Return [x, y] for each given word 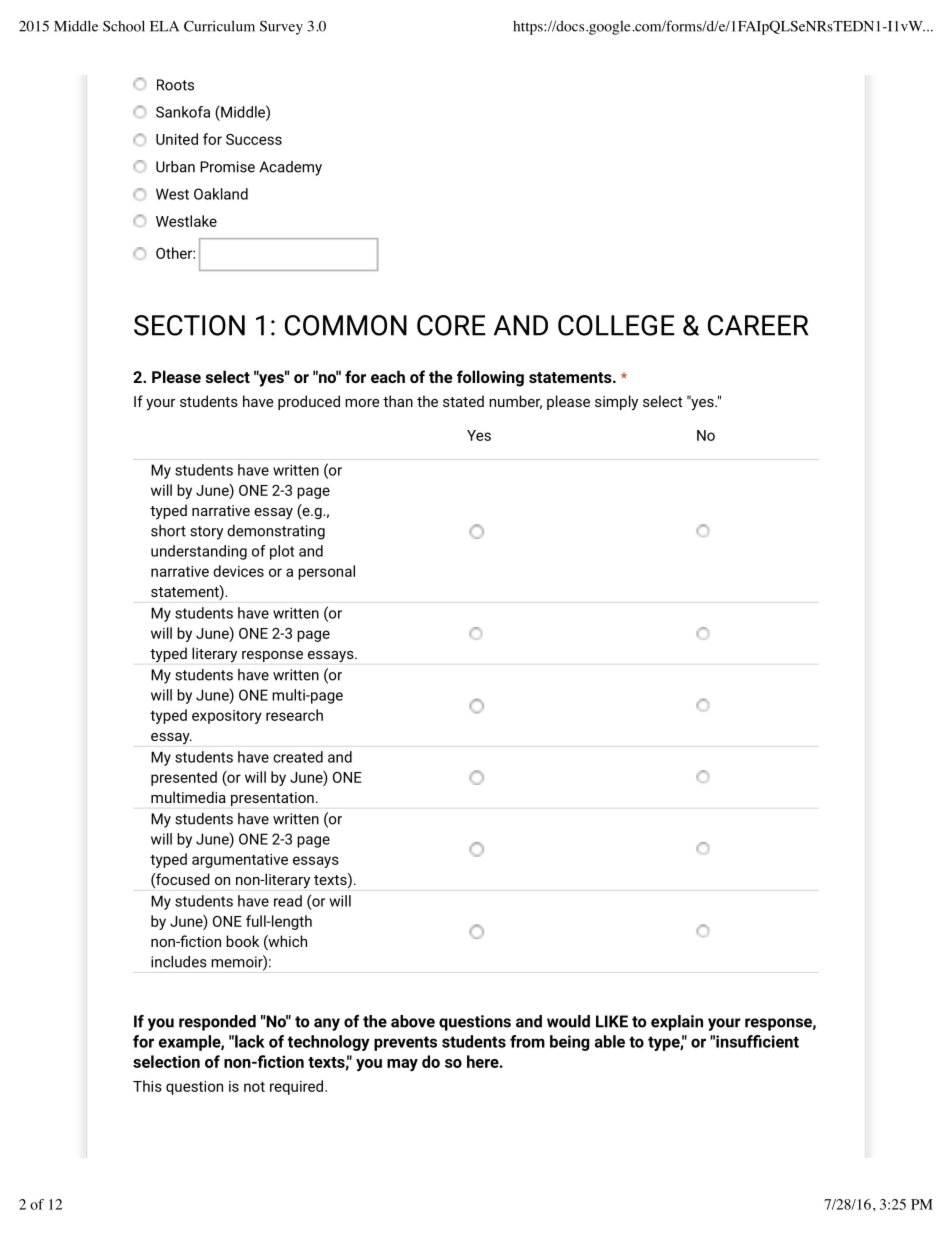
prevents [405, 1043]
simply [616, 403]
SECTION [189, 325]
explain [677, 1023]
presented [184, 778]
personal [326, 572]
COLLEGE [616, 325]
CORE [451, 325]
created [298, 757]
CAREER [758, 325]
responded [217, 1023]
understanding [199, 552]
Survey [281, 27]
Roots [175, 85]
